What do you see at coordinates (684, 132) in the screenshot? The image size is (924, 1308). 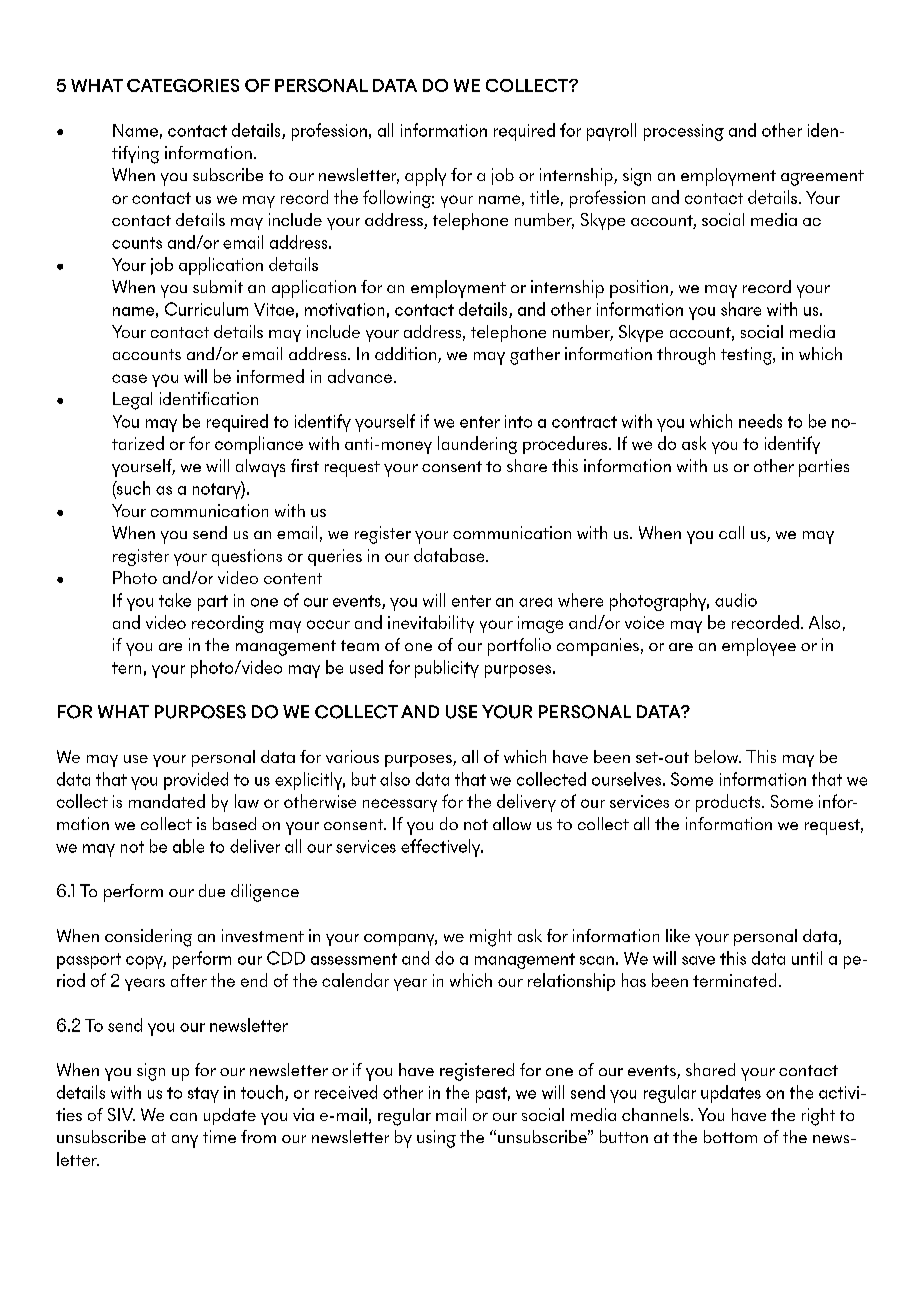 I see `processing` at bounding box center [684, 132].
